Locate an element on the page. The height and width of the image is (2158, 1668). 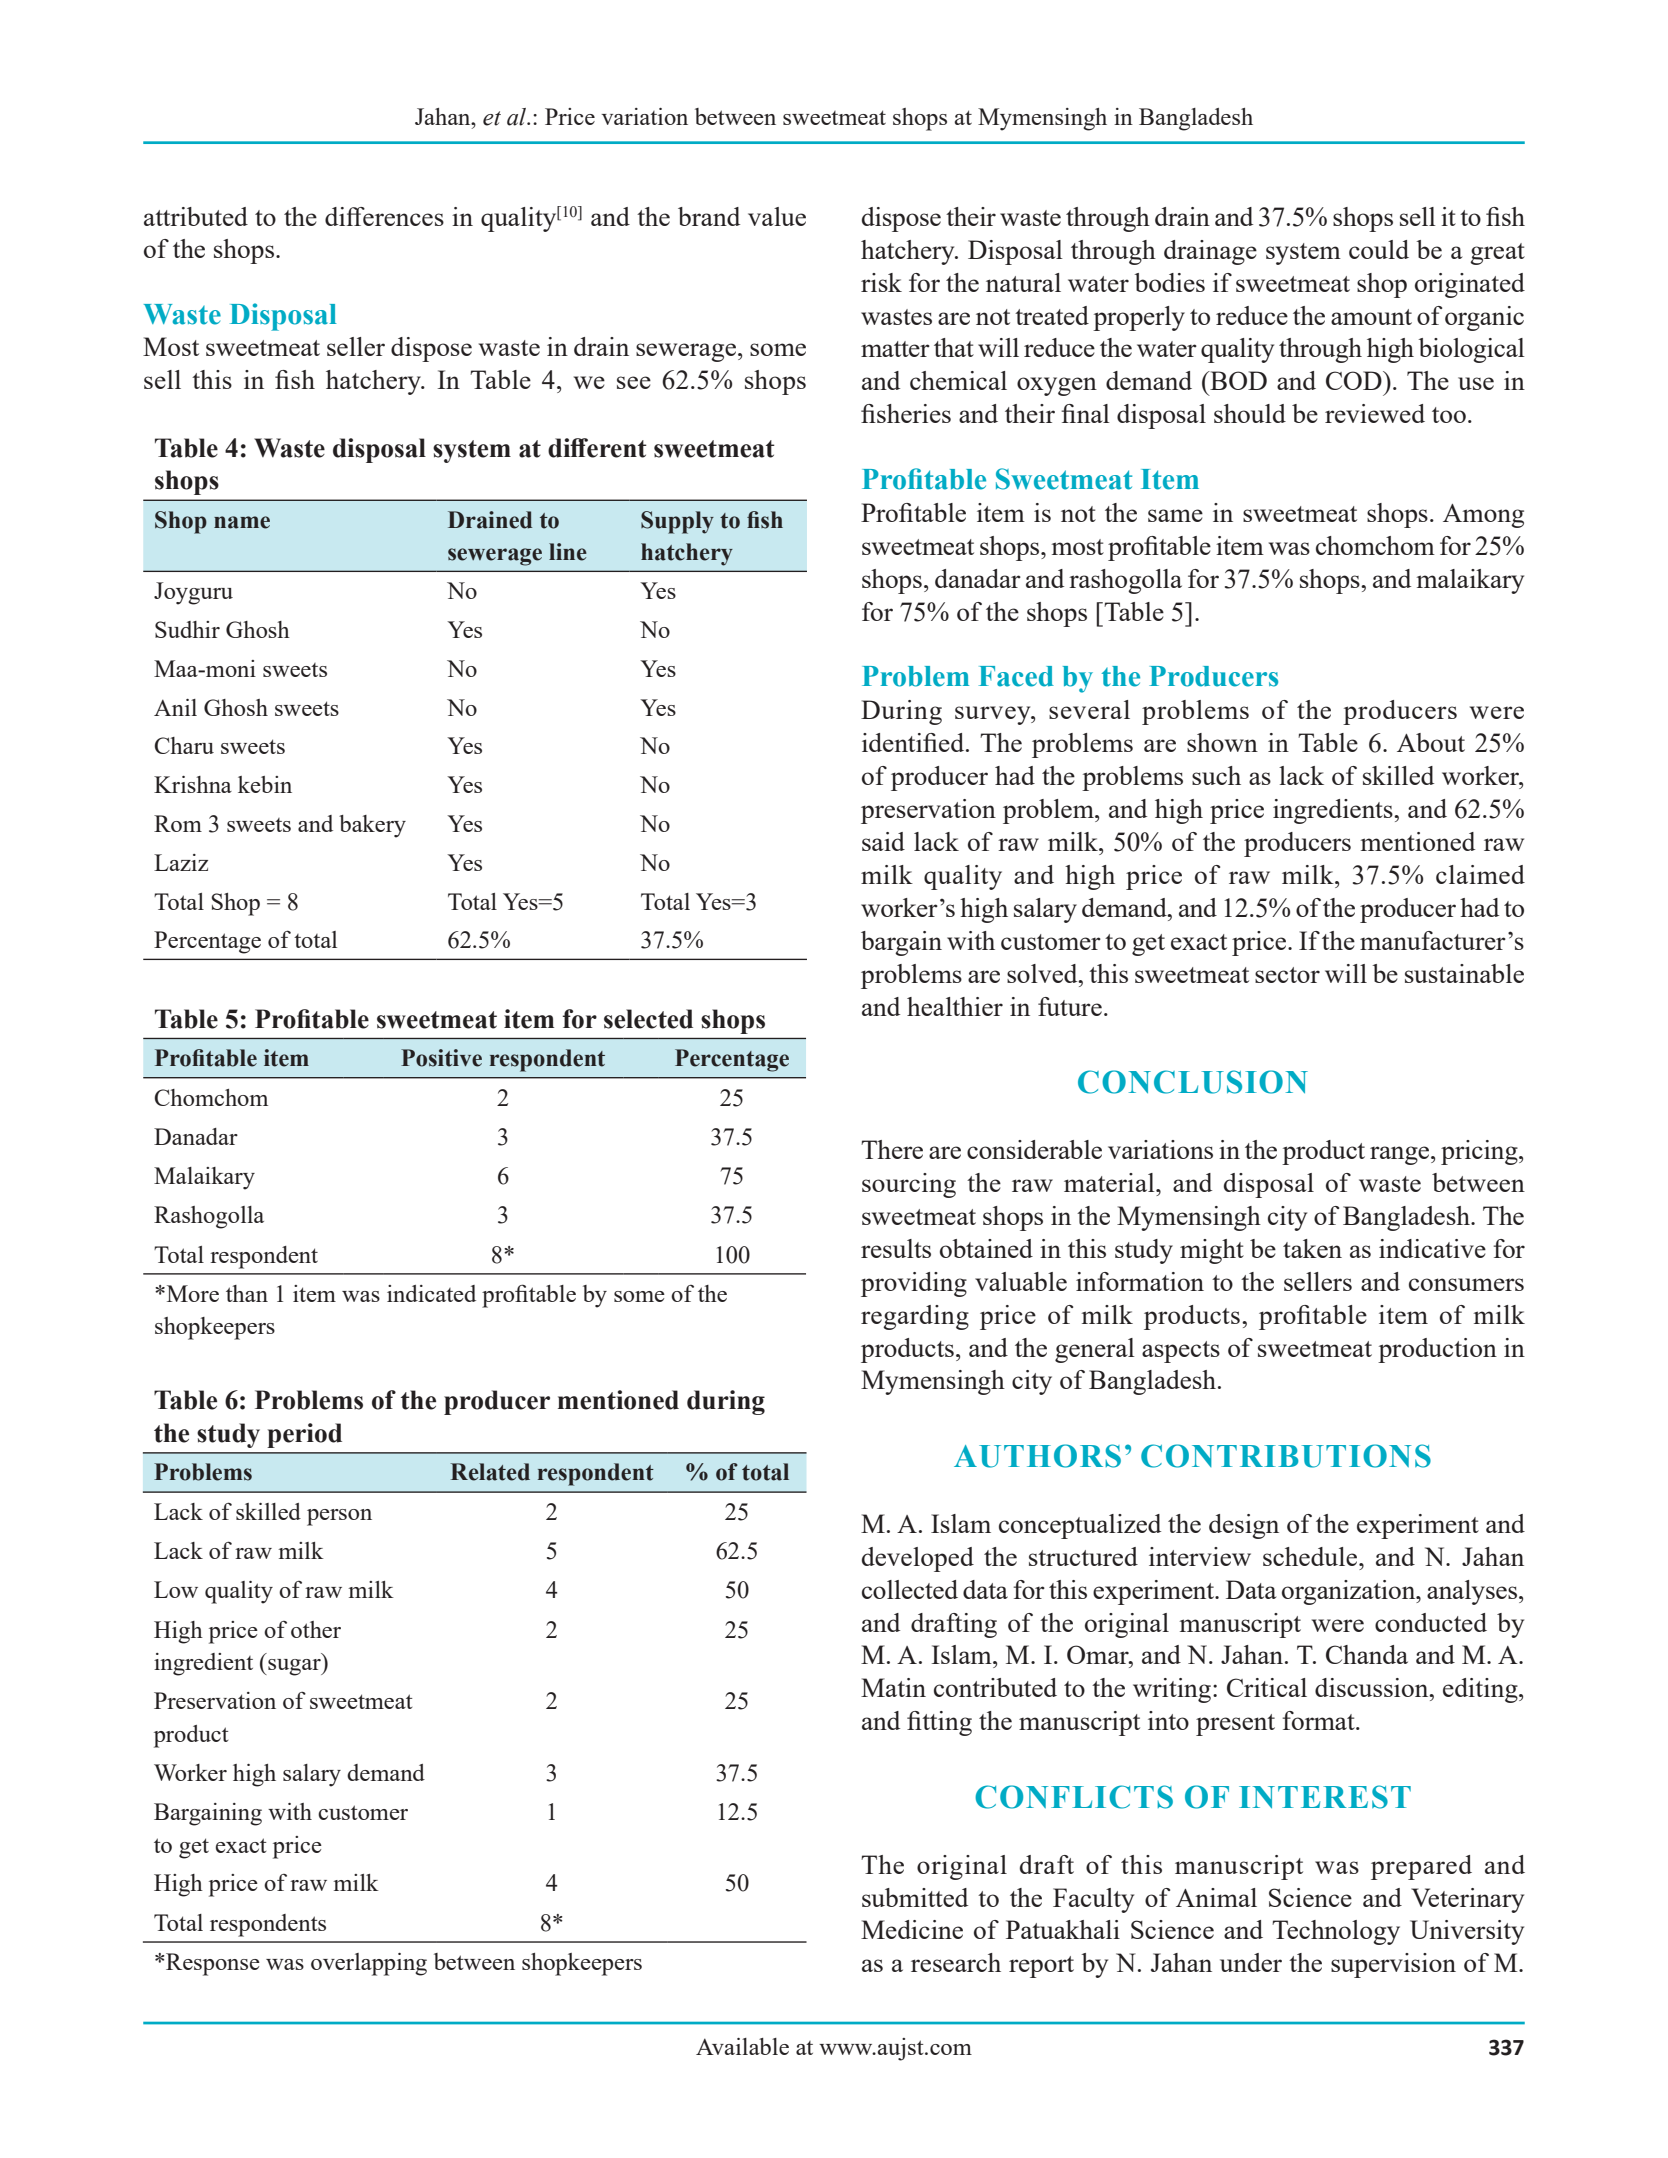
period is located at coordinates (304, 1435).
